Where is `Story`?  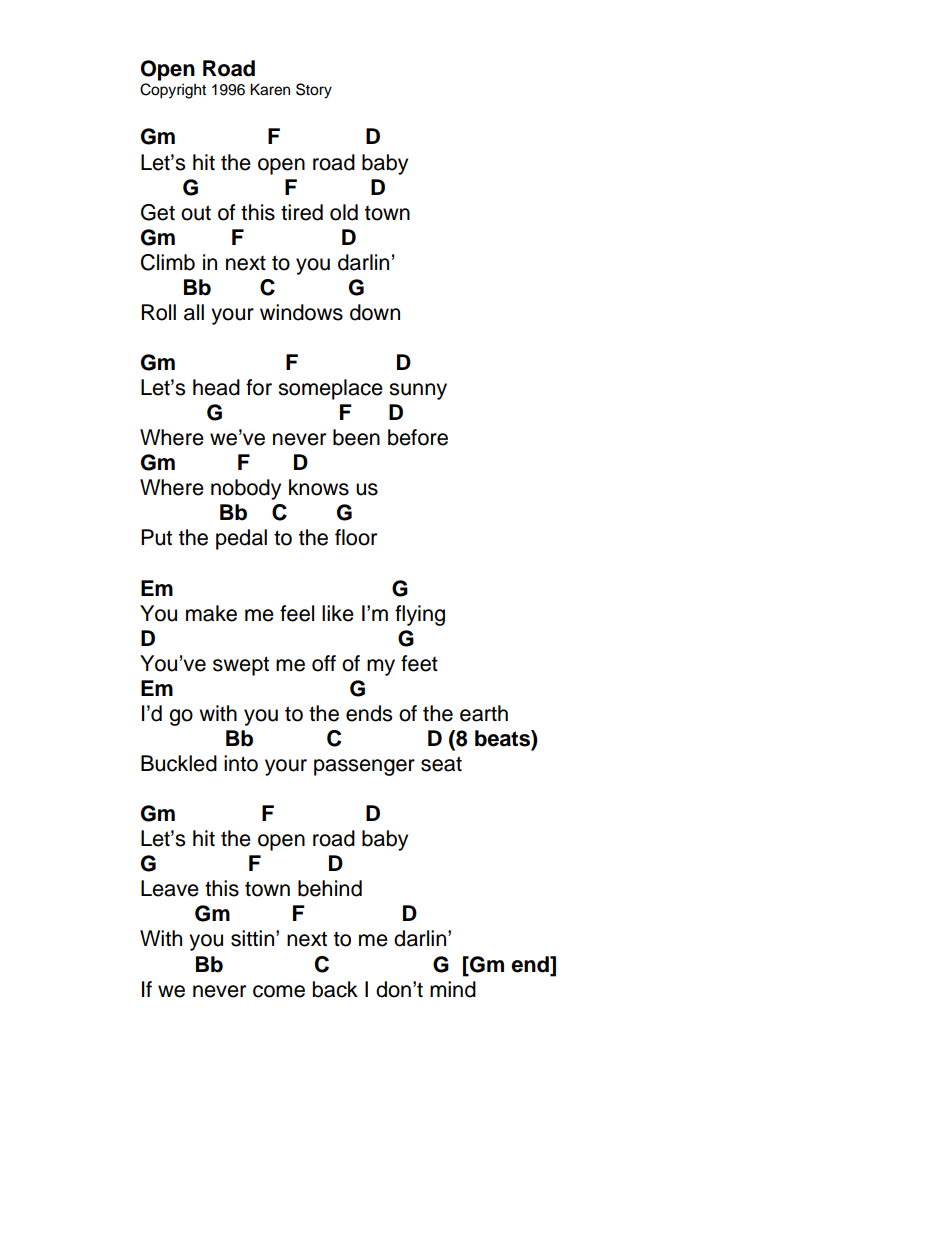 Story is located at coordinates (314, 91).
